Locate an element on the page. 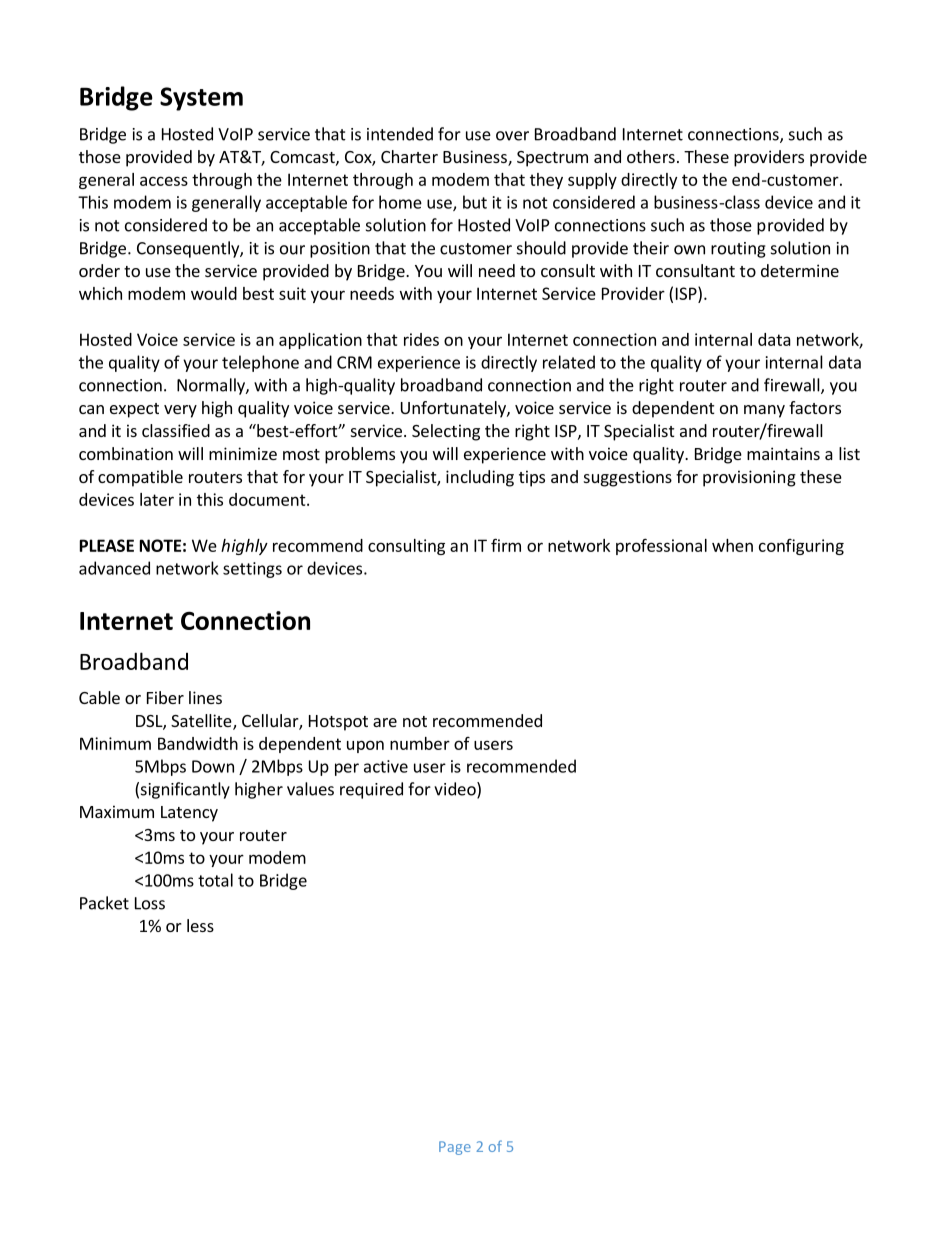  Page is located at coordinates (455, 1148).
